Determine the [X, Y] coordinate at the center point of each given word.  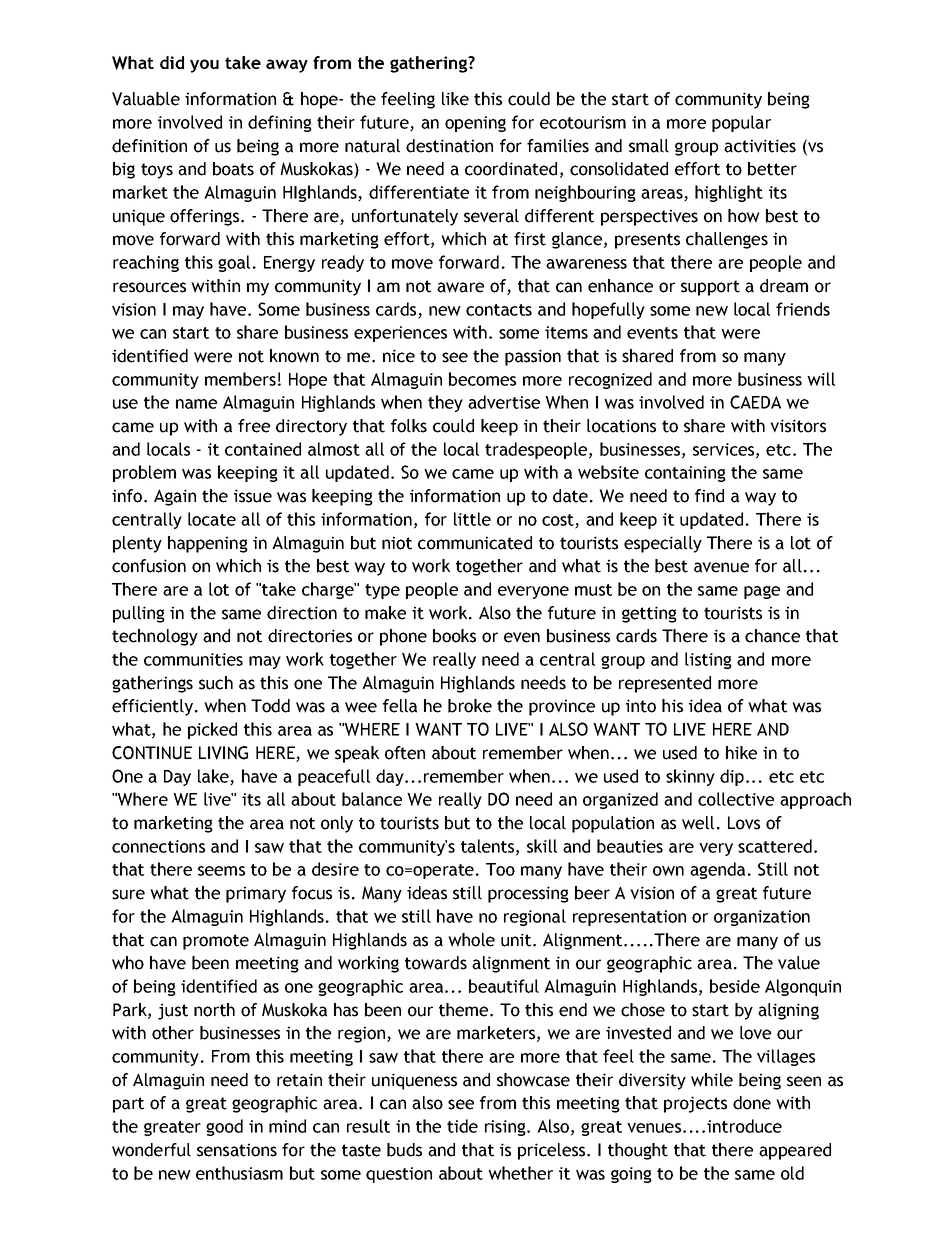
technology [155, 637]
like [455, 99]
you [204, 66]
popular [741, 123]
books [454, 636]
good [224, 1127]
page [762, 592]
